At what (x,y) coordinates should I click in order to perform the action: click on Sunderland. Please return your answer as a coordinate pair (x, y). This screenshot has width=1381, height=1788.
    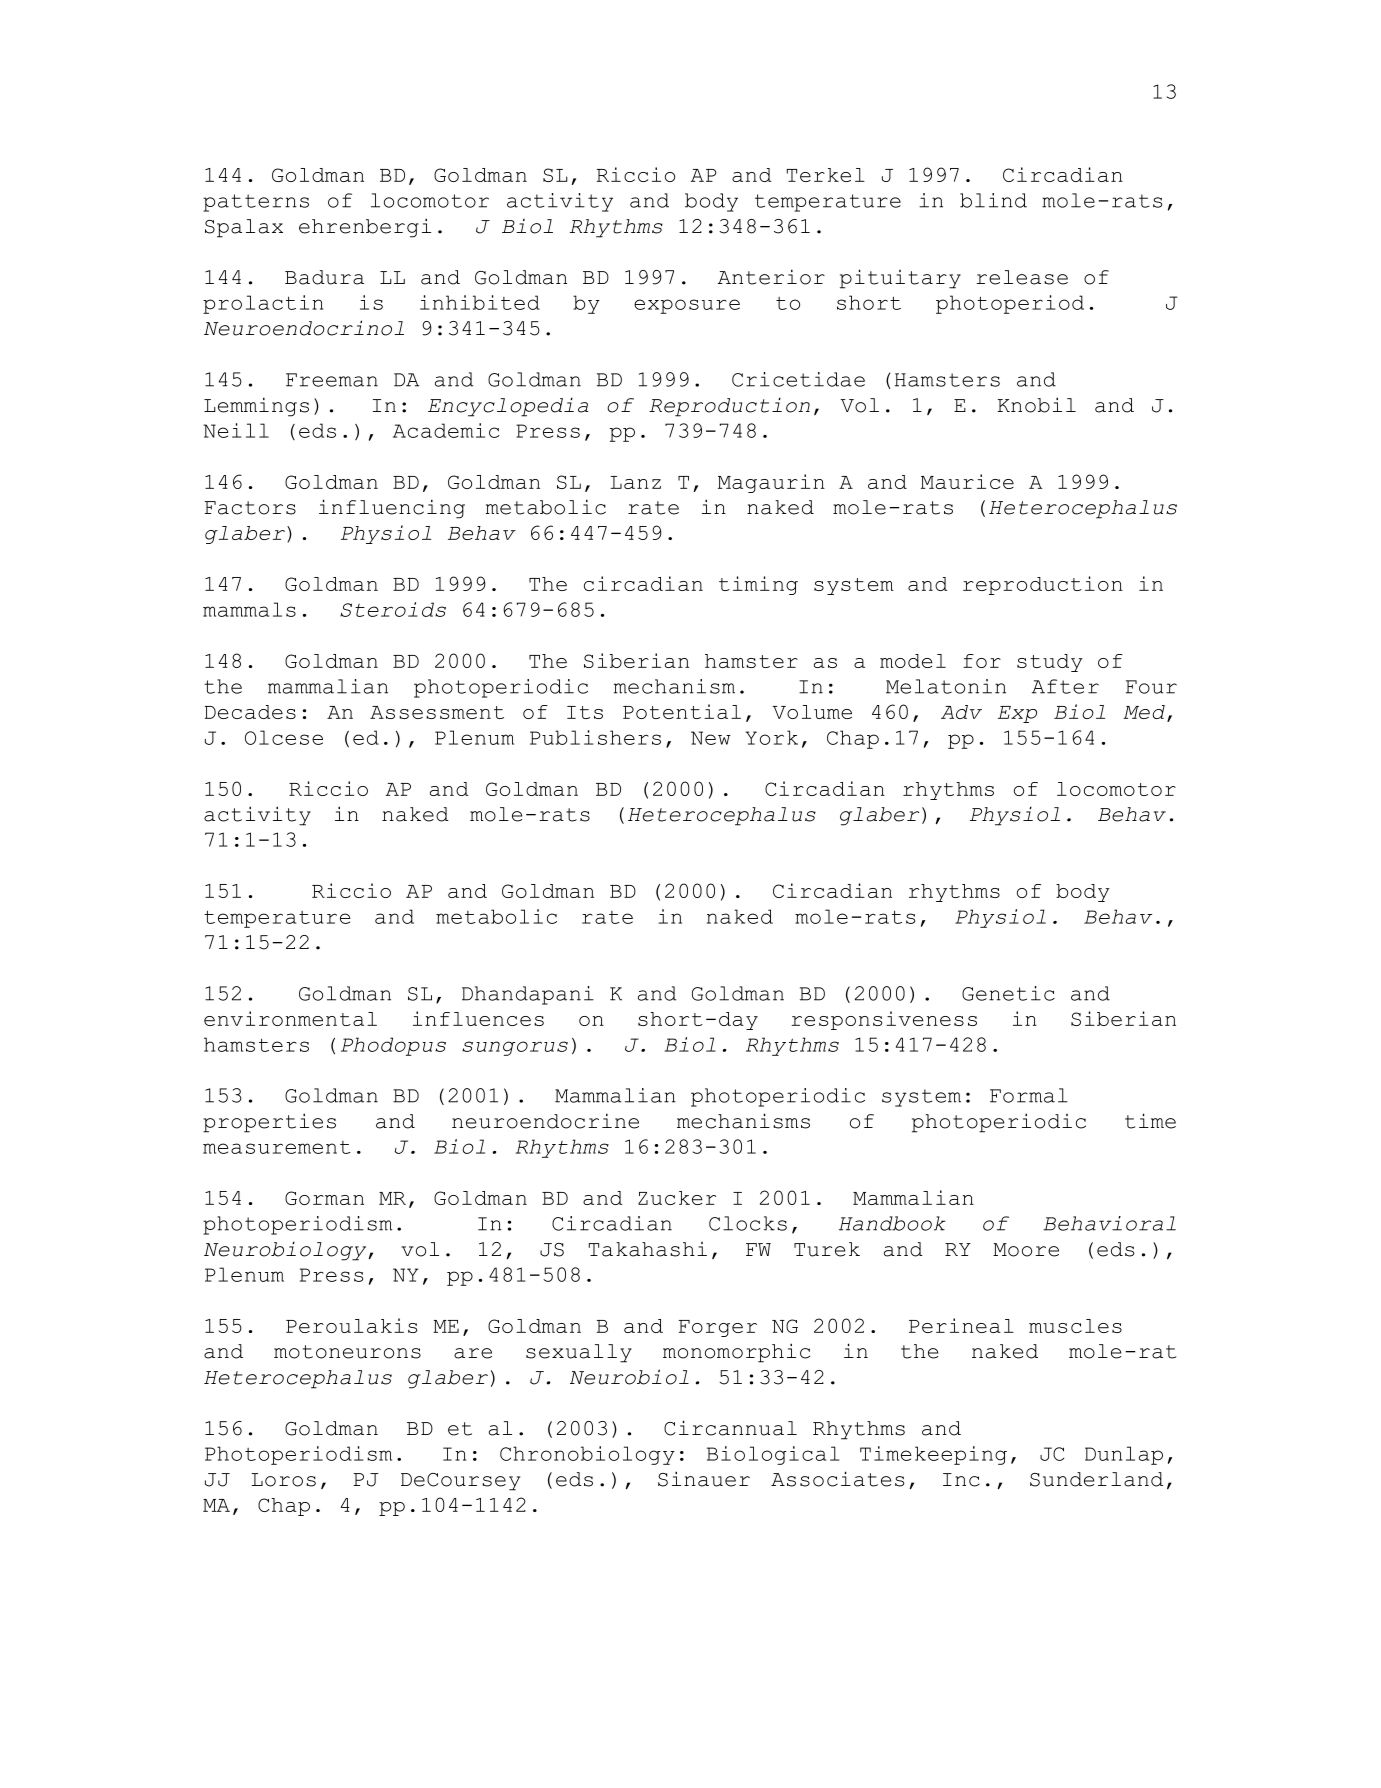
    Looking at the image, I should click on (1096, 1479).
